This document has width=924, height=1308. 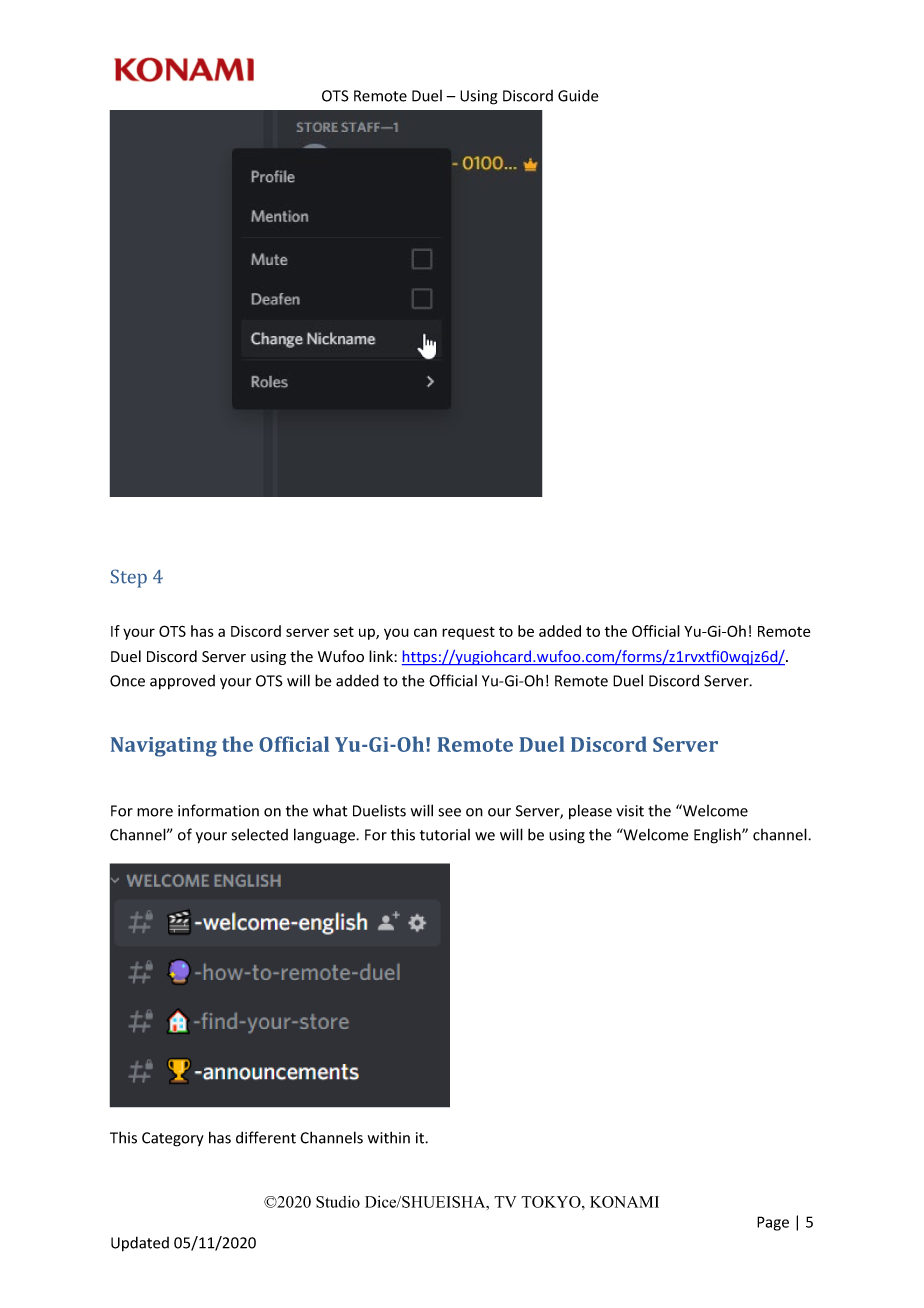 I want to click on tutorial, so click(x=445, y=835).
